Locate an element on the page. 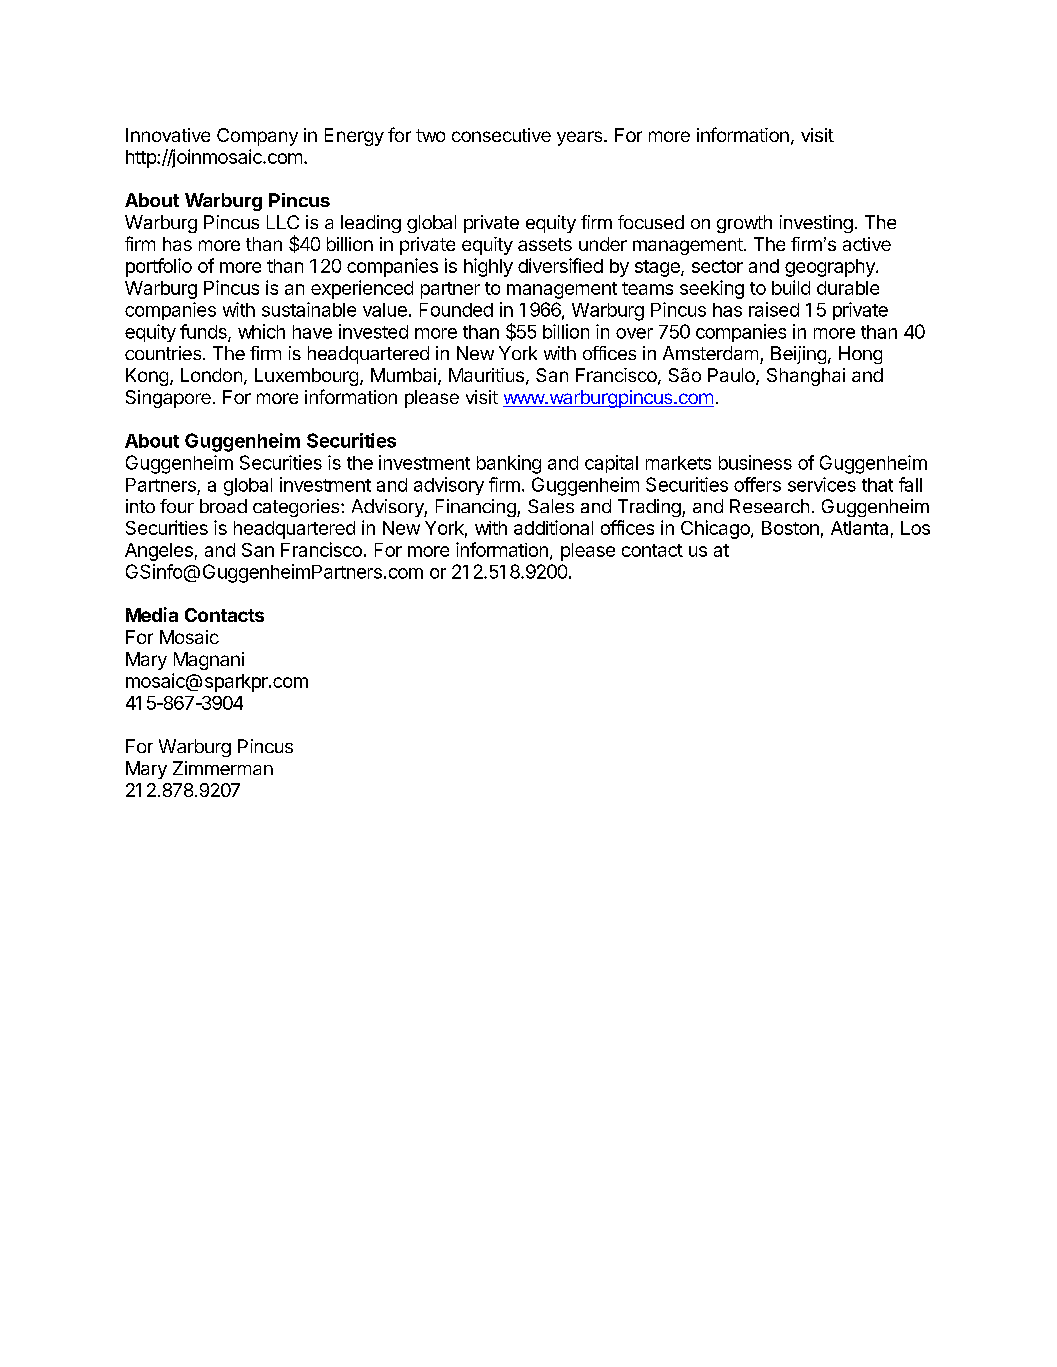 The height and width of the page is (1367, 1057). consecutive is located at coordinates (501, 135).
